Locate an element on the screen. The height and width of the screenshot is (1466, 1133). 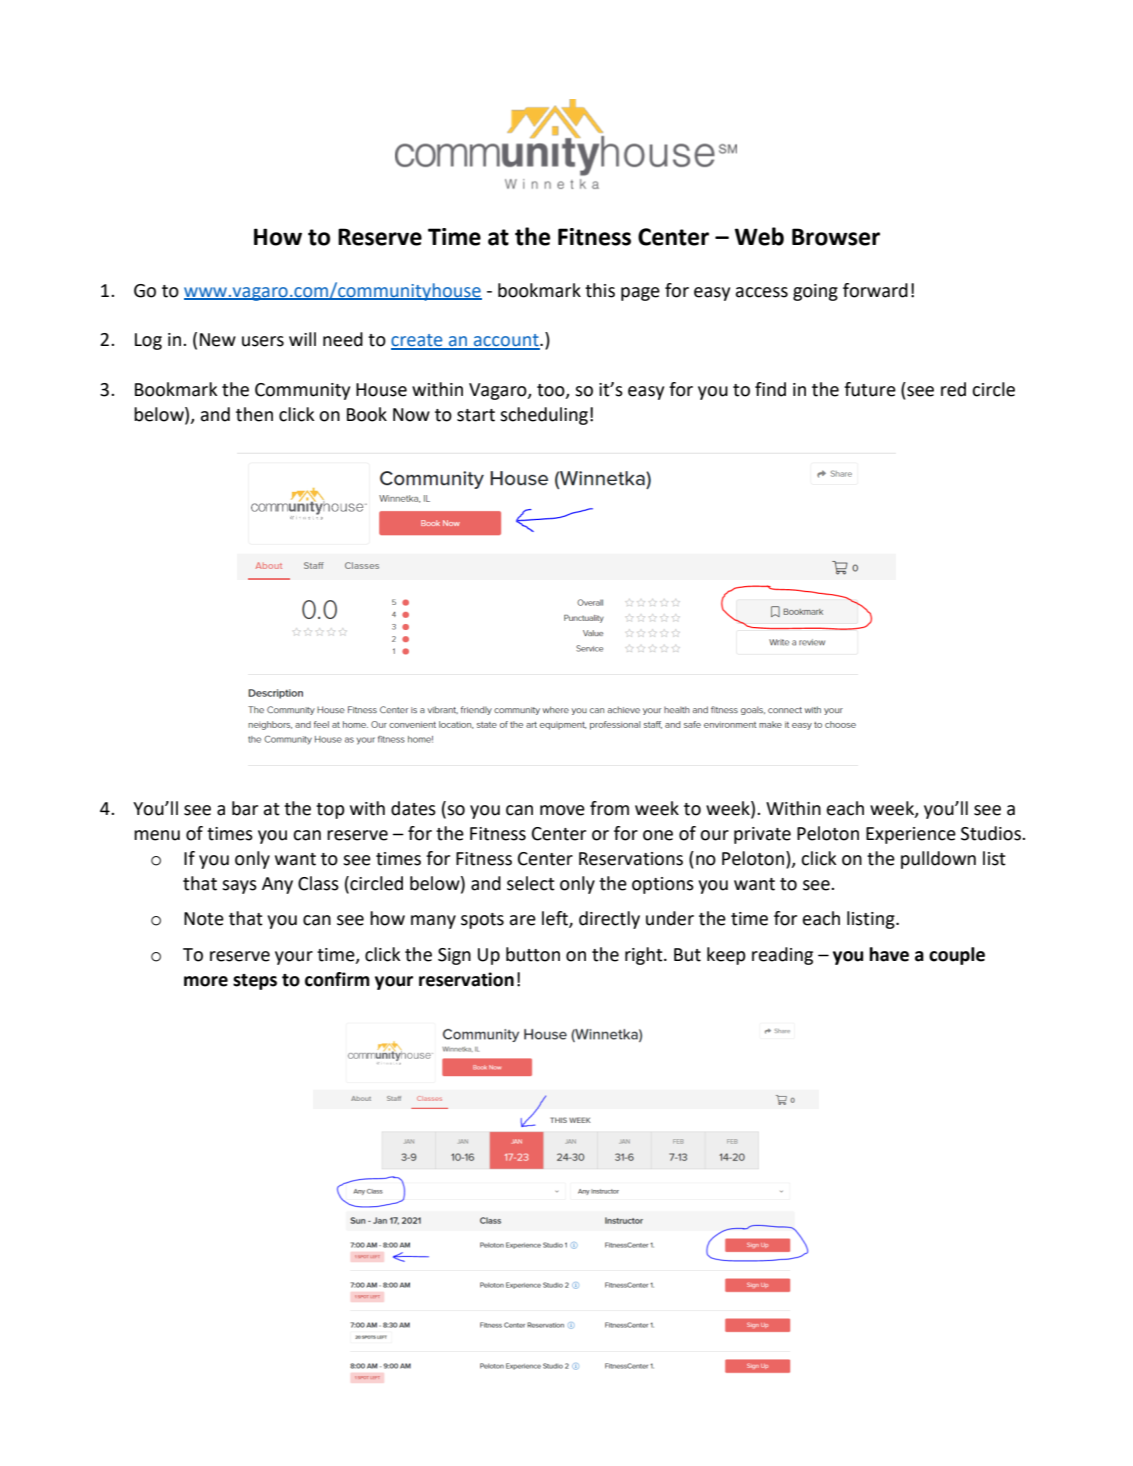
scheduling is located at coordinates (544, 416).
